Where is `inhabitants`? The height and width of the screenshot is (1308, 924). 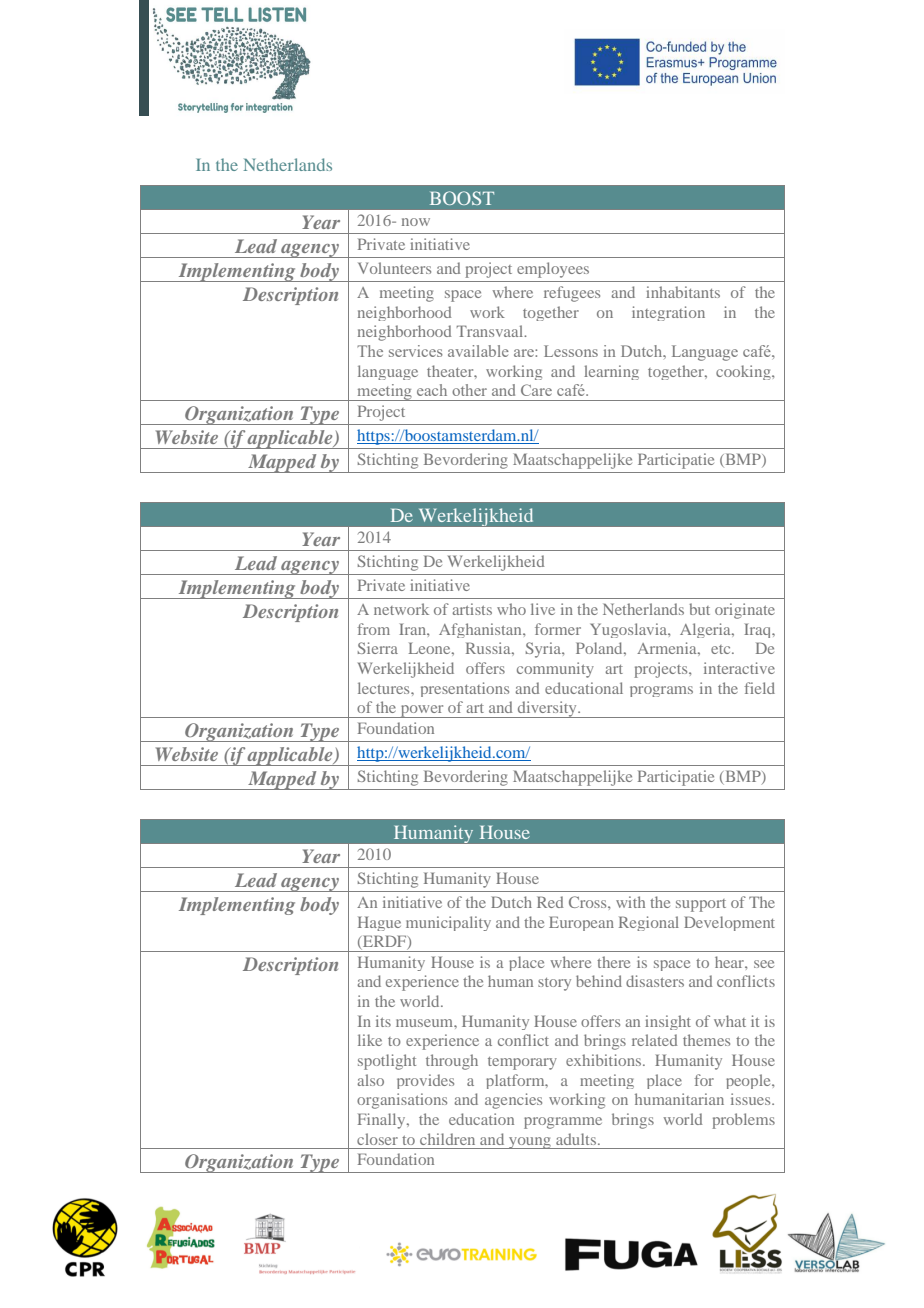 inhabitants is located at coordinates (683, 292).
